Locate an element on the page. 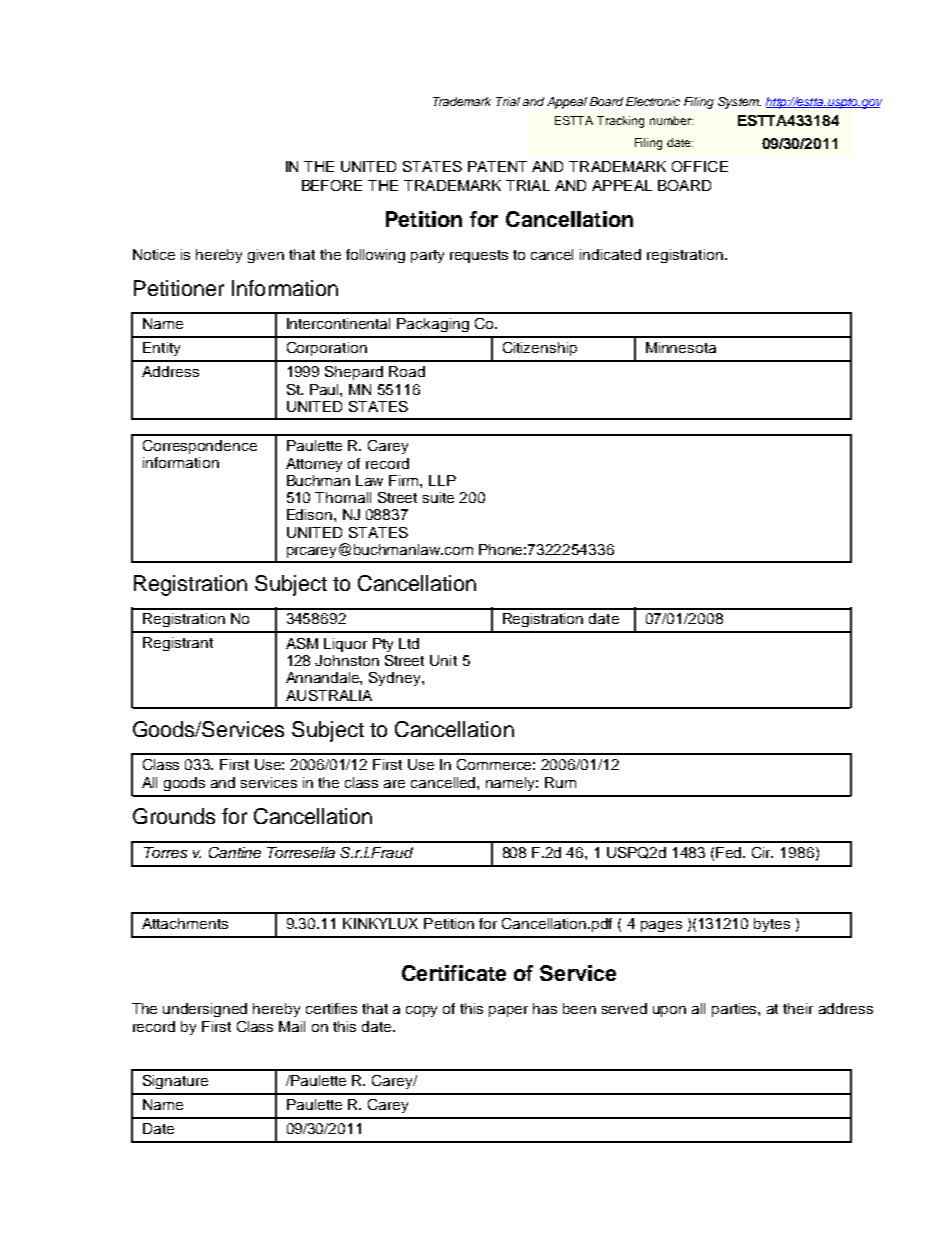 The image size is (952, 1233). System is located at coordinates (739, 103).
